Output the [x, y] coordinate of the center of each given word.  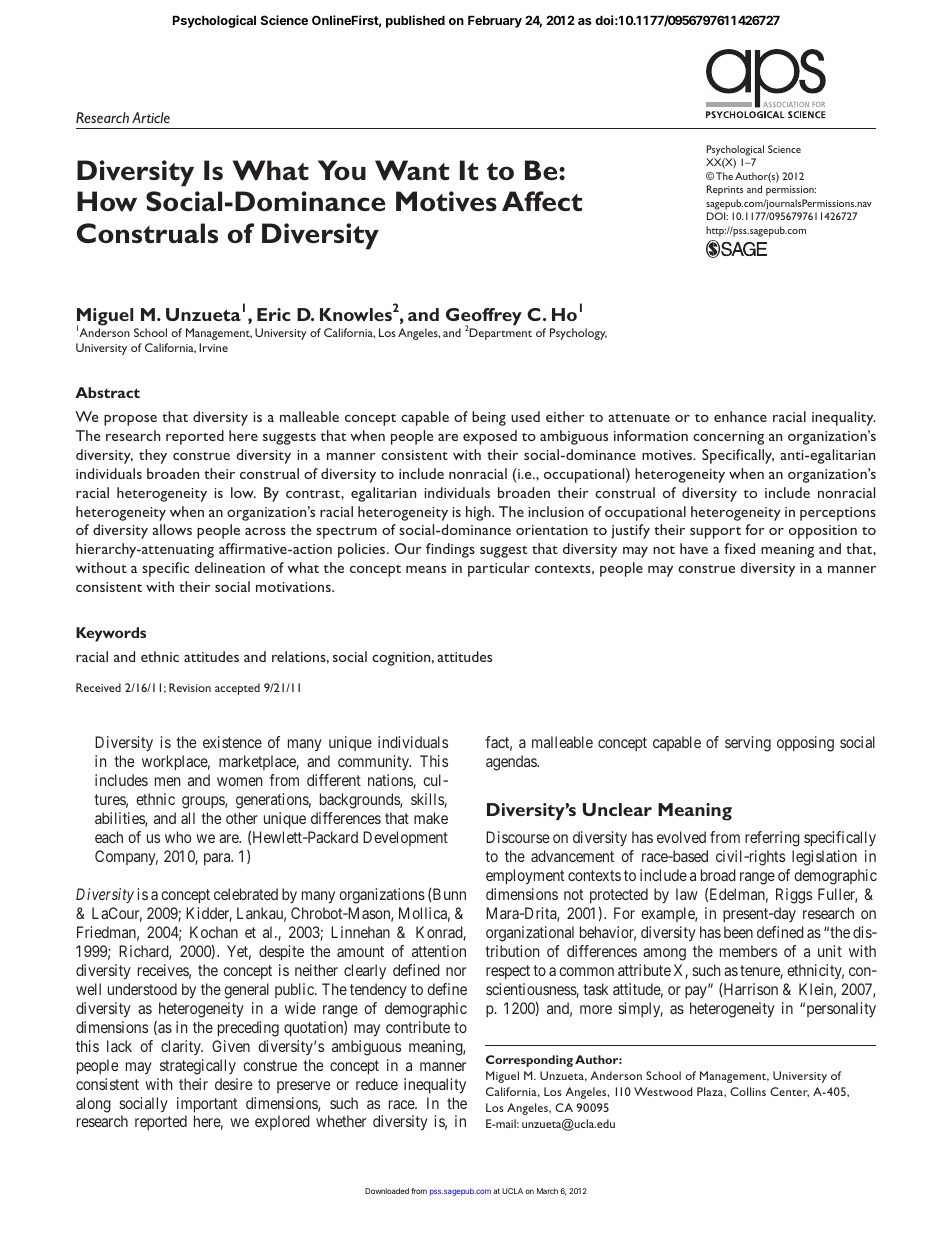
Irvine [213, 347]
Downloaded [387, 1191]
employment [525, 876]
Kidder [209, 914]
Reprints [725, 190]
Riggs [794, 896]
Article [151, 117]
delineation [230, 567]
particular [499, 569]
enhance [740, 416]
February [495, 22]
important [207, 1104]
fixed [739, 548]
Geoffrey [484, 318]
